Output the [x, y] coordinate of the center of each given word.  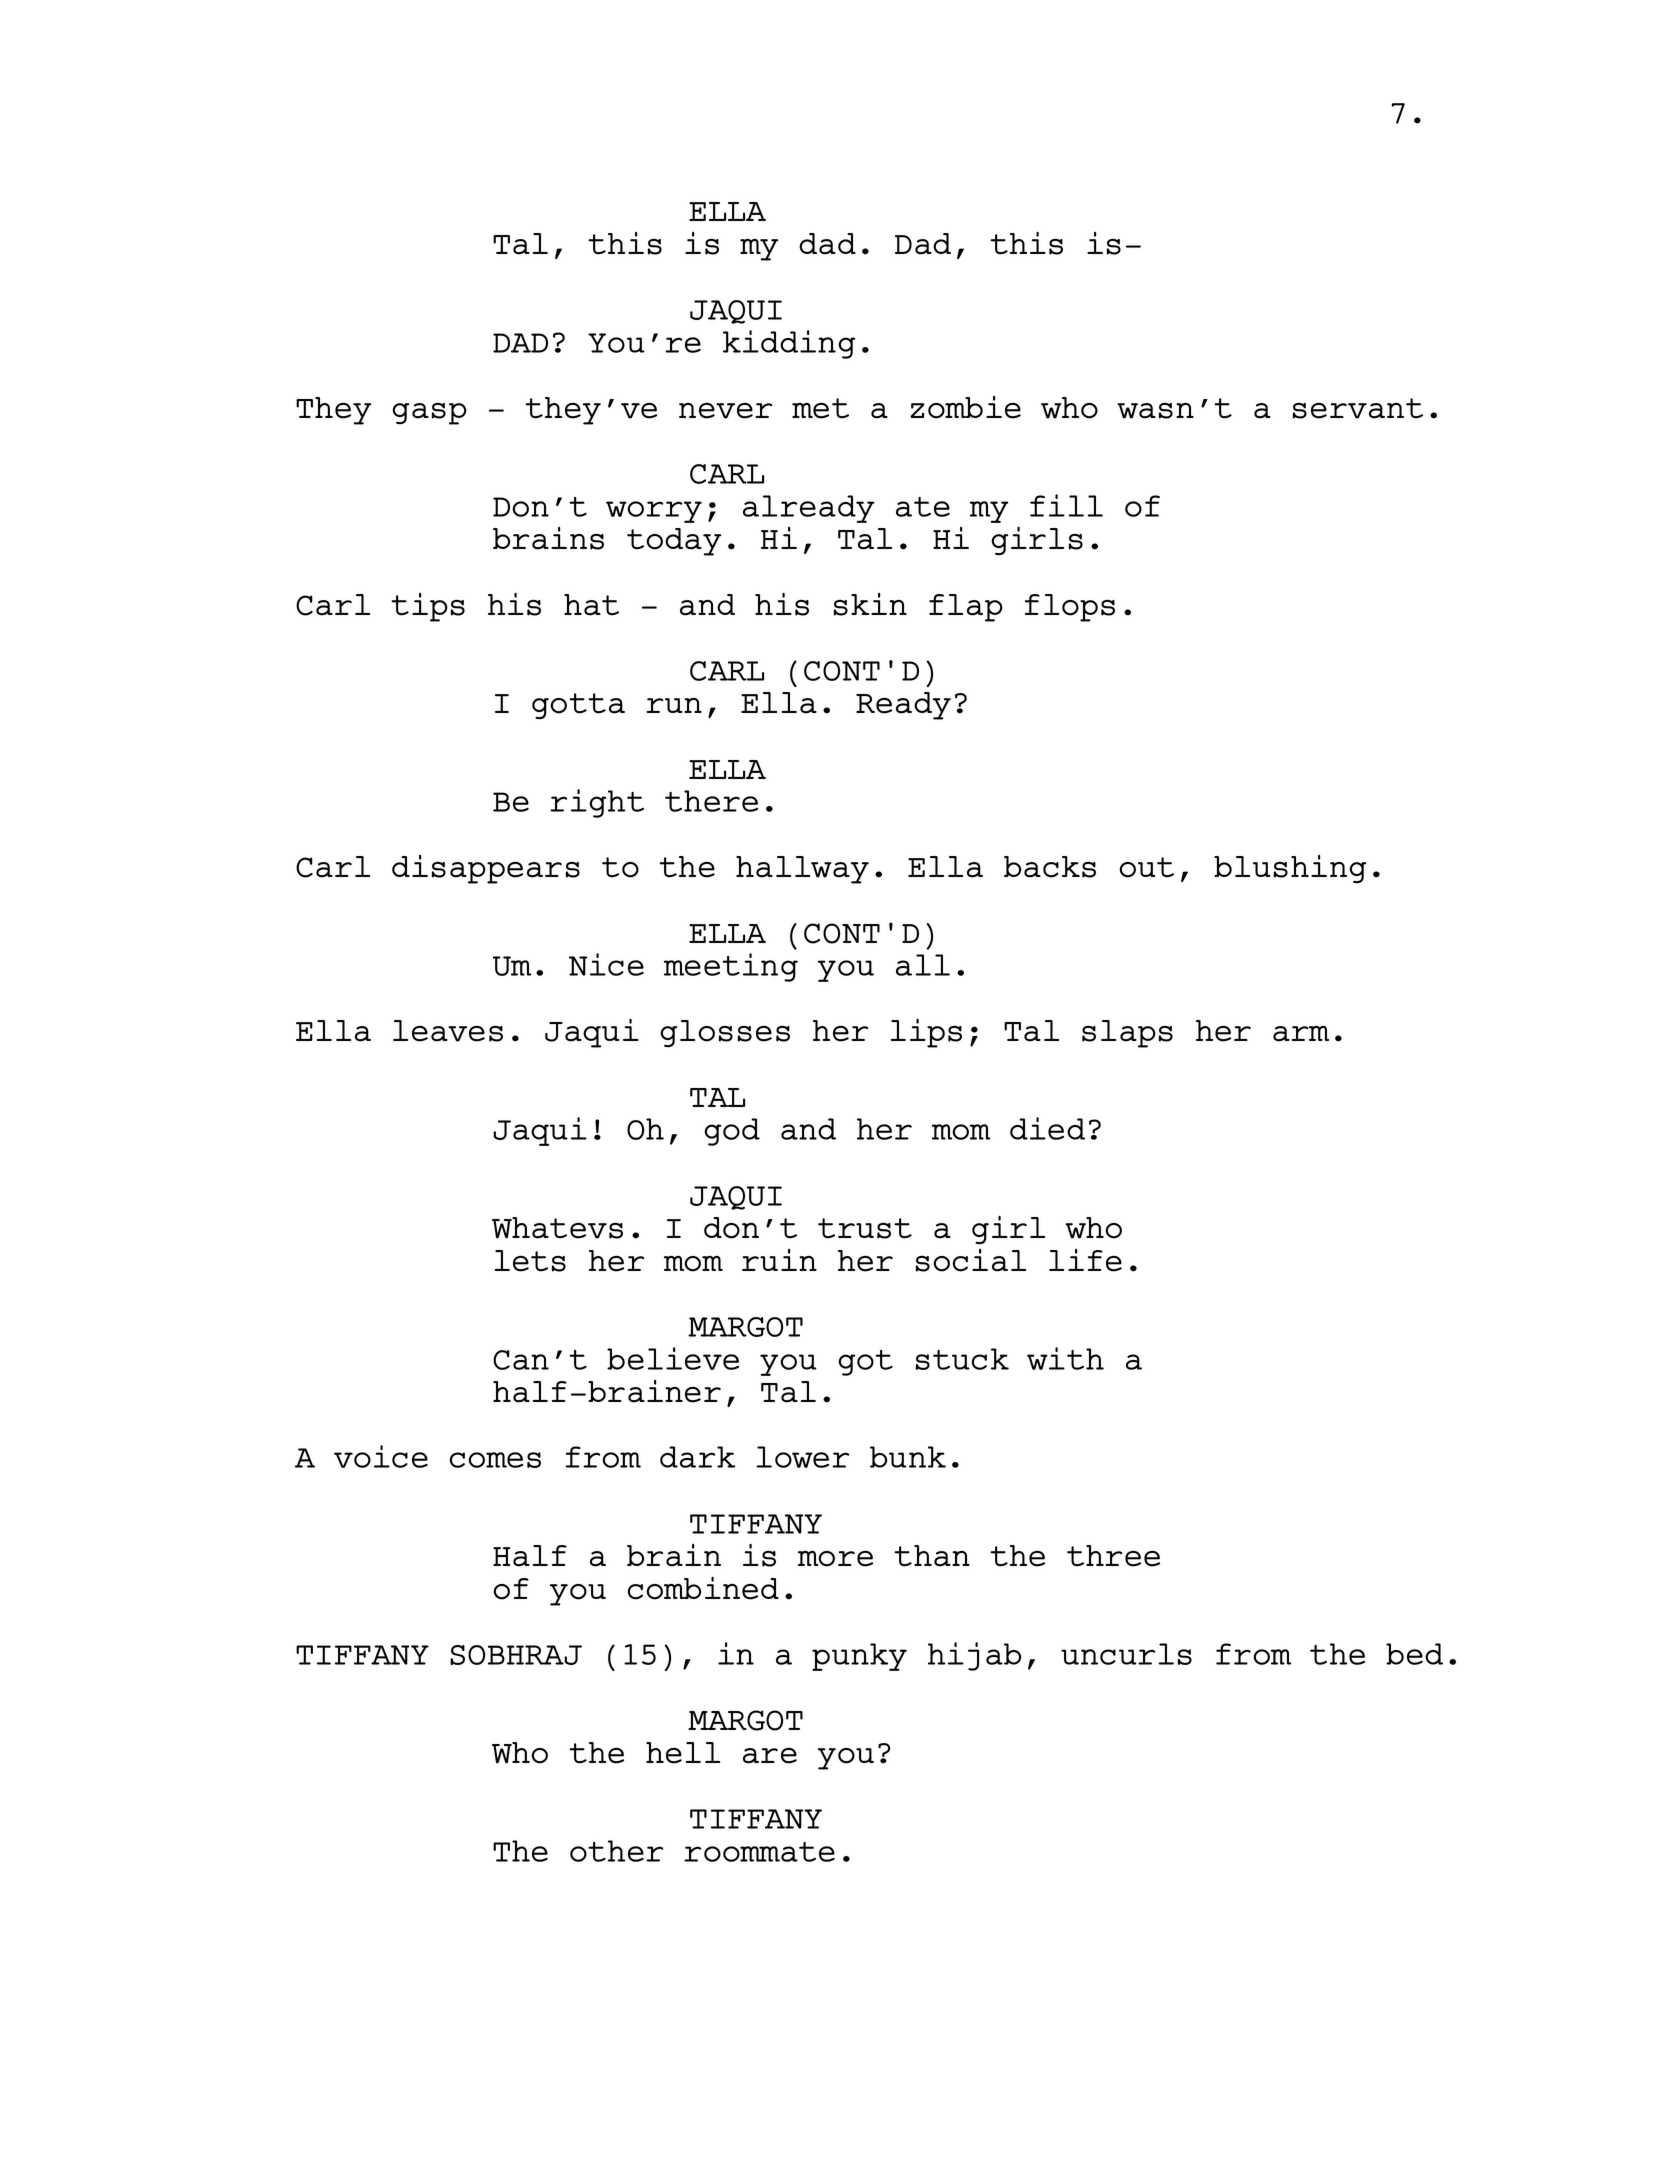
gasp [429, 414]
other [616, 1851]
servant [1358, 408]
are [770, 1756]
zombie [965, 407]
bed [1414, 1654]
